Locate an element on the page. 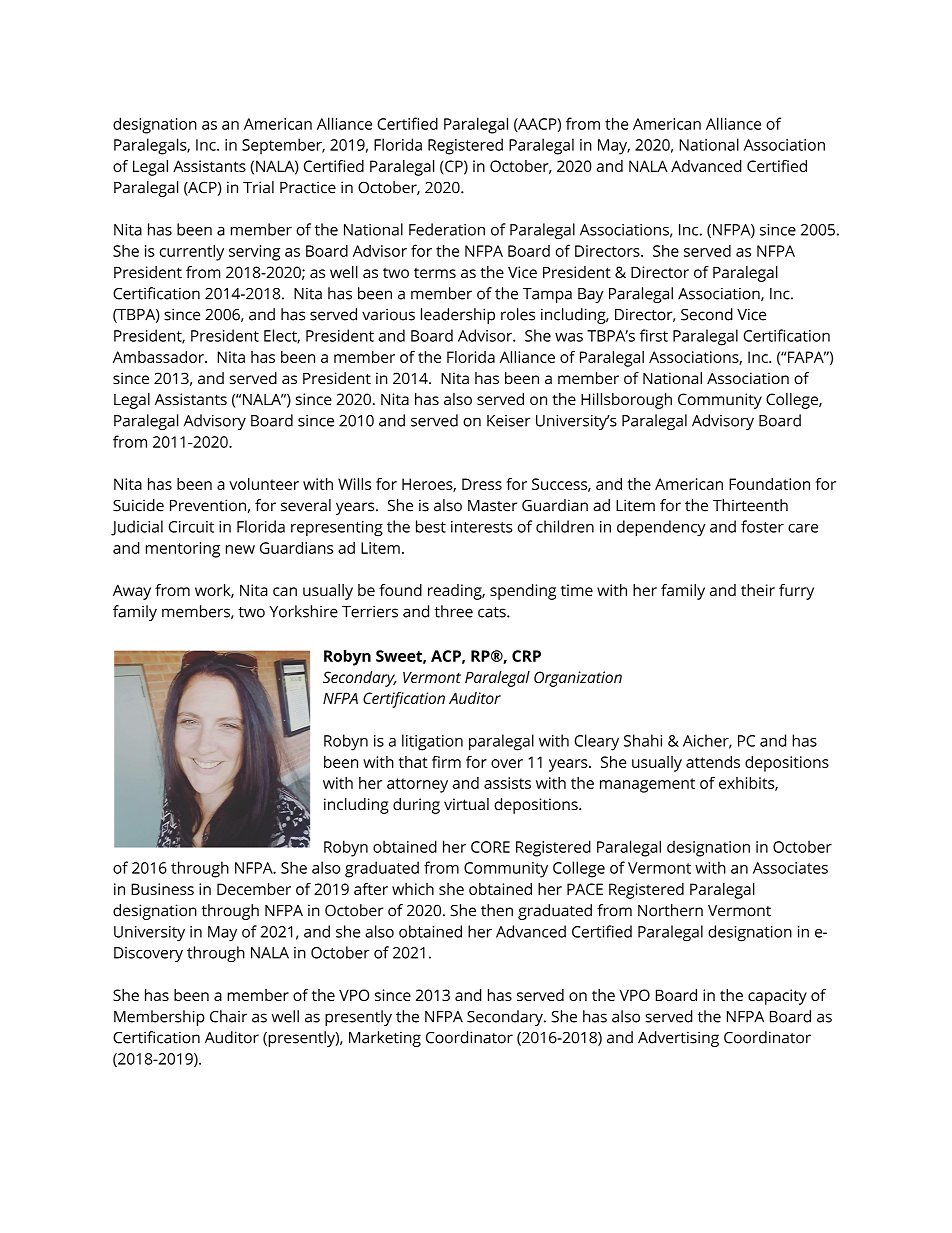  attends is located at coordinates (713, 762).
